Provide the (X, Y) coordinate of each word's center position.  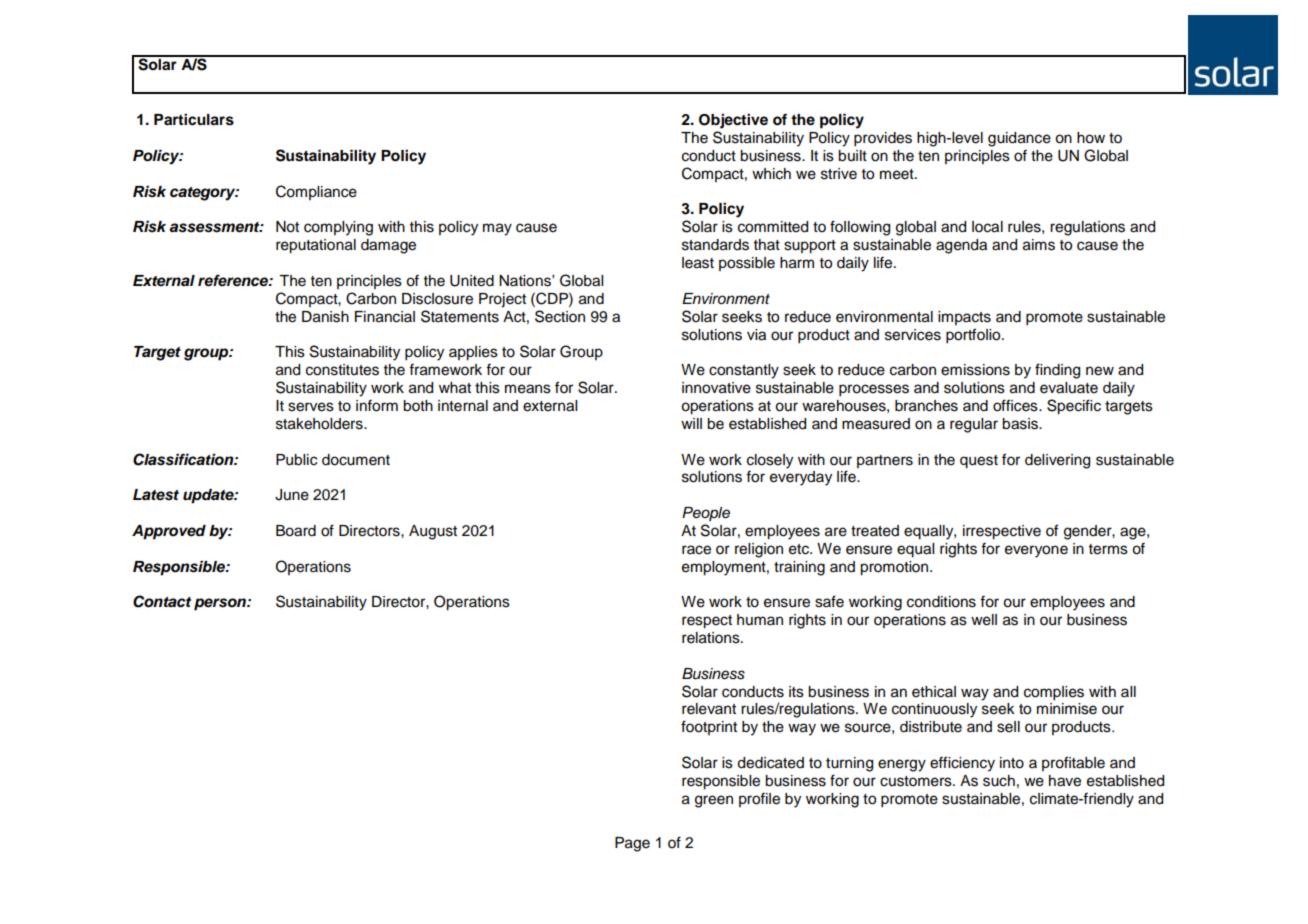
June (292, 495)
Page (632, 844)
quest (979, 462)
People (706, 514)
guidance (1019, 139)
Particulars (194, 119)
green (714, 801)
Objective (733, 121)
